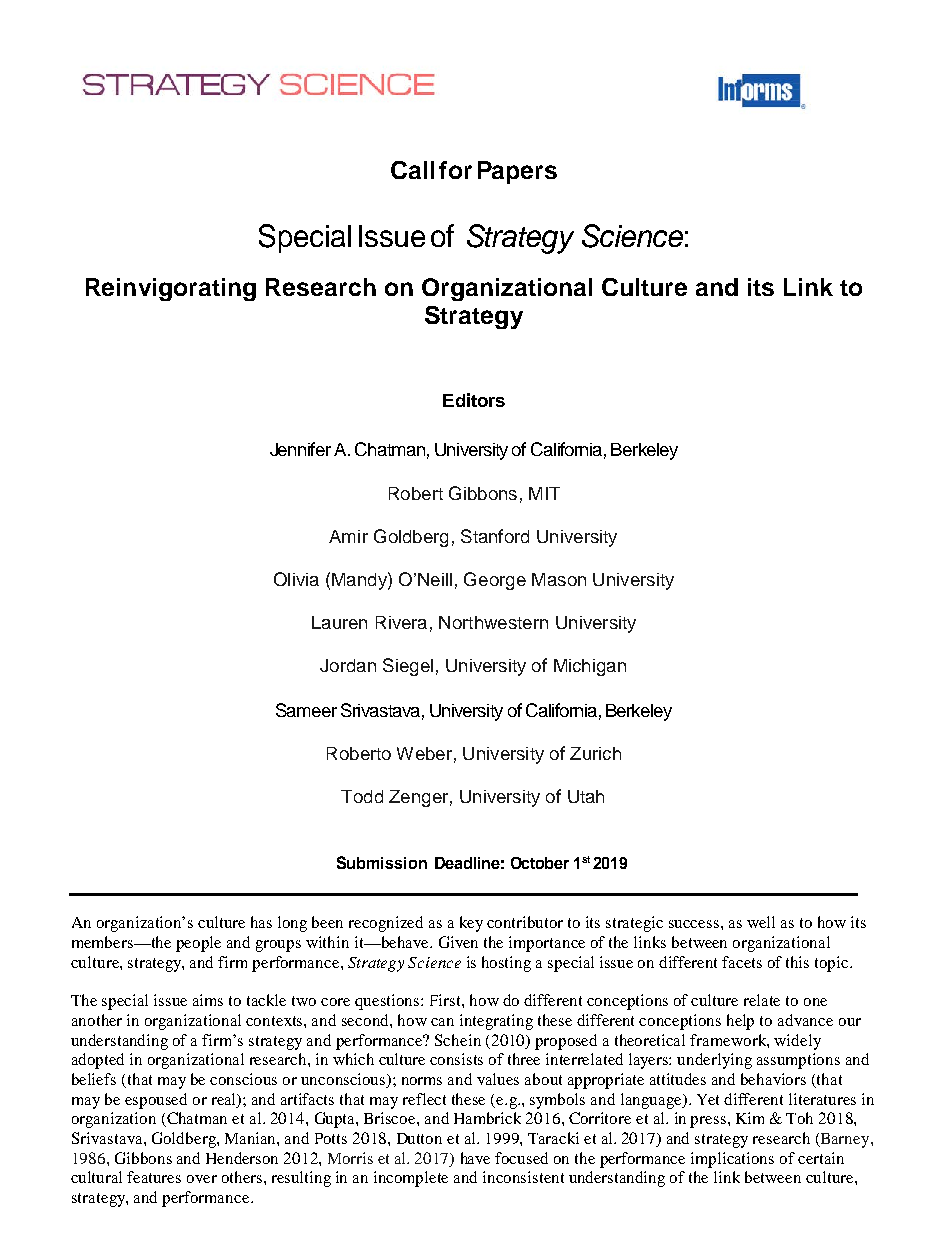 The image size is (952, 1233). What do you see at coordinates (474, 400) in the image?
I see `Editors` at bounding box center [474, 400].
